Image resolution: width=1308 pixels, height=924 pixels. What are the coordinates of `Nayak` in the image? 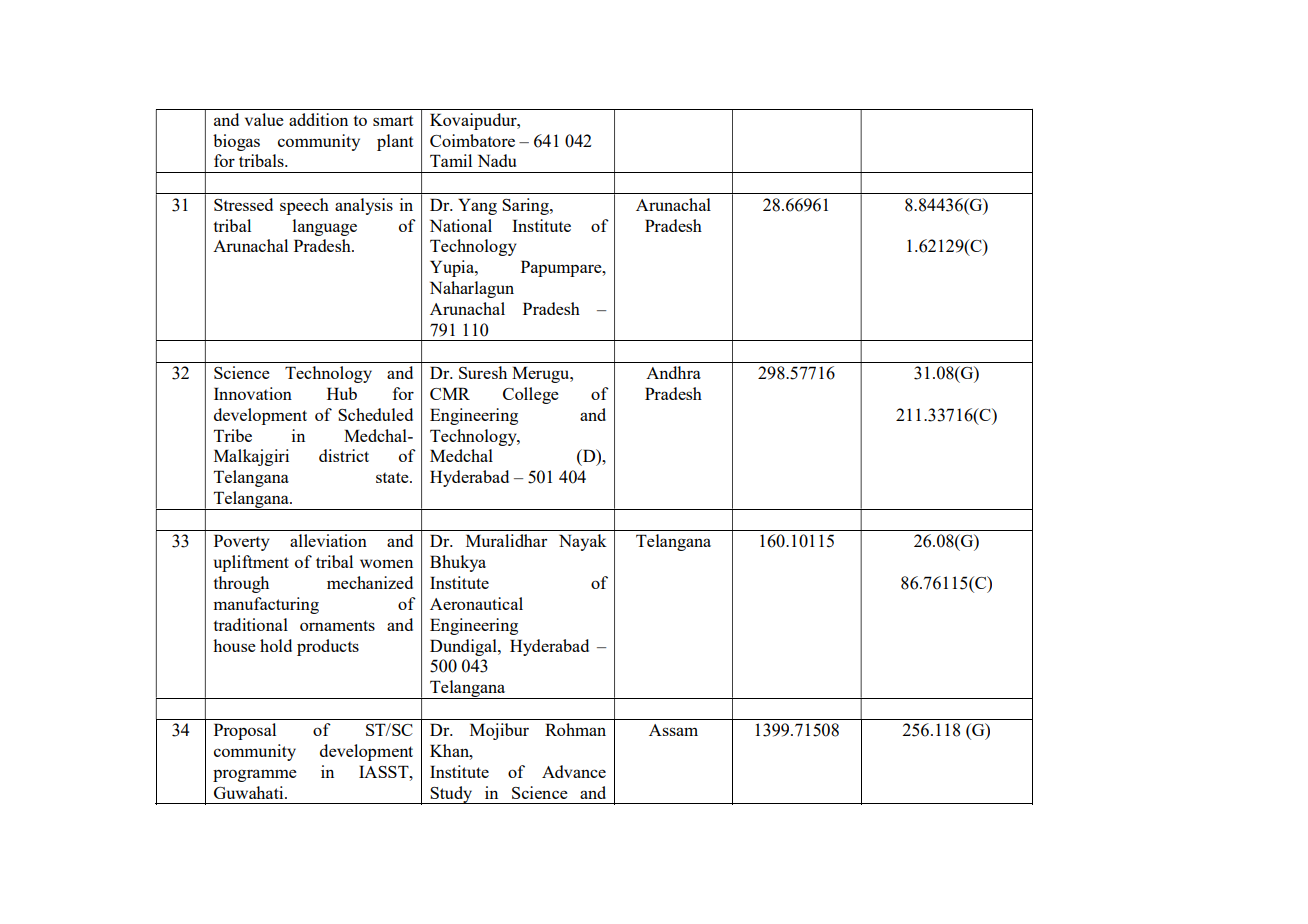 It's located at (583, 542).
